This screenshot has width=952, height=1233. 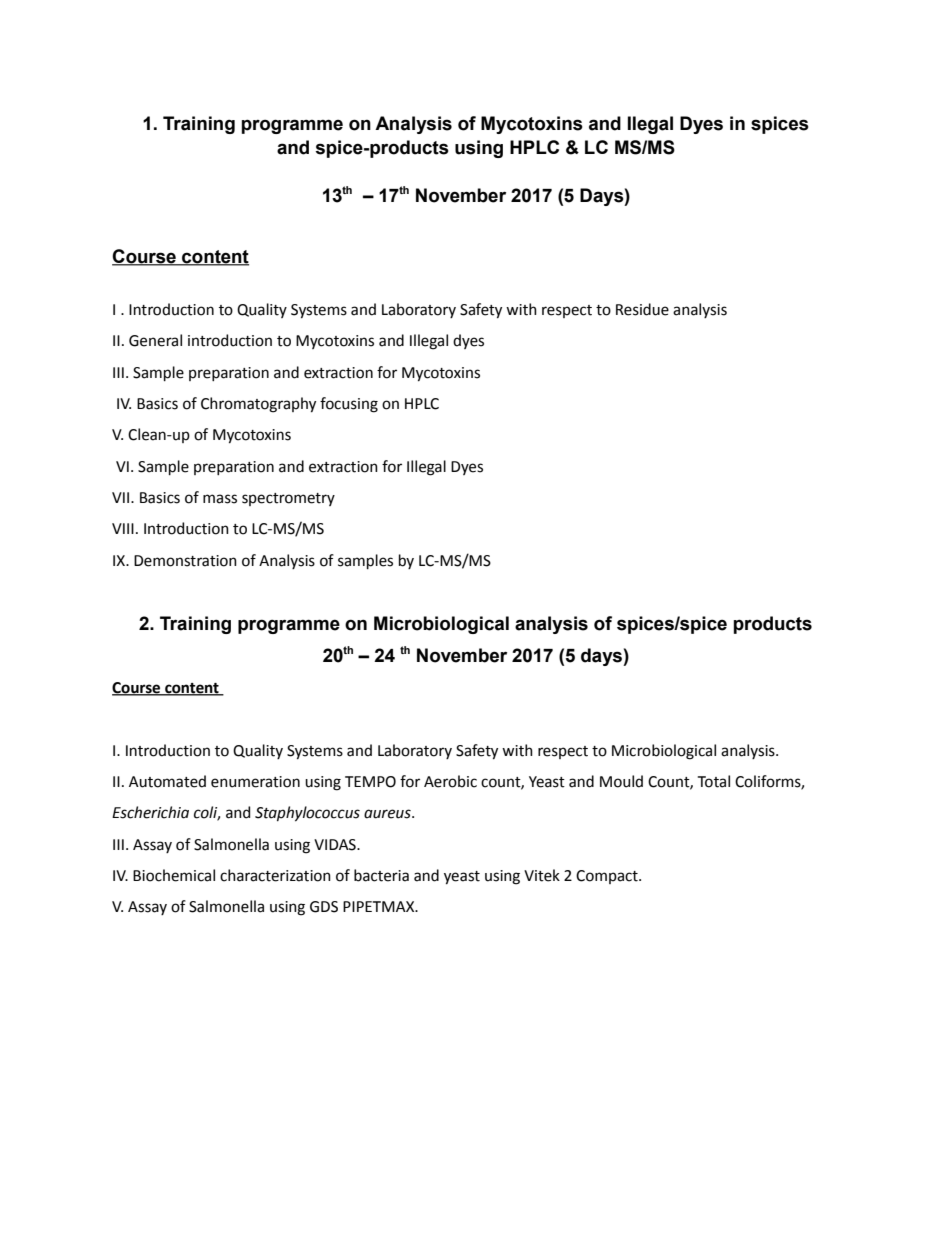 What do you see at coordinates (714, 781) in the screenshot?
I see `Total` at bounding box center [714, 781].
